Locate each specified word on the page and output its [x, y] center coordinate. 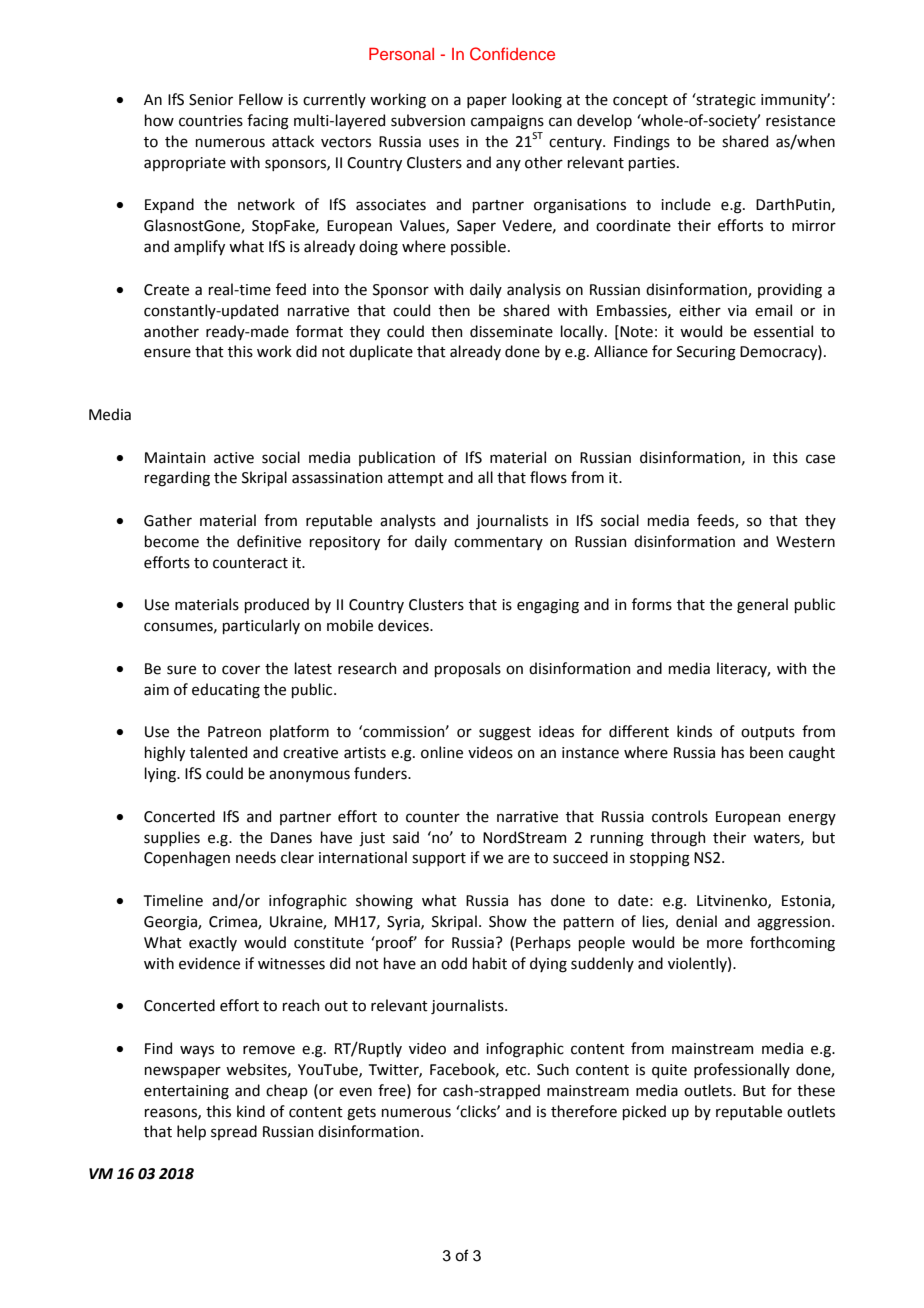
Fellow [261, 99]
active [234, 458]
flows [548, 477]
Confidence [512, 54]
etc [517, 1070]
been [766, 752]
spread [234, 1132]
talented [218, 752]
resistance [800, 121]
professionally [742, 1070]
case [820, 459]
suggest [505, 734]
